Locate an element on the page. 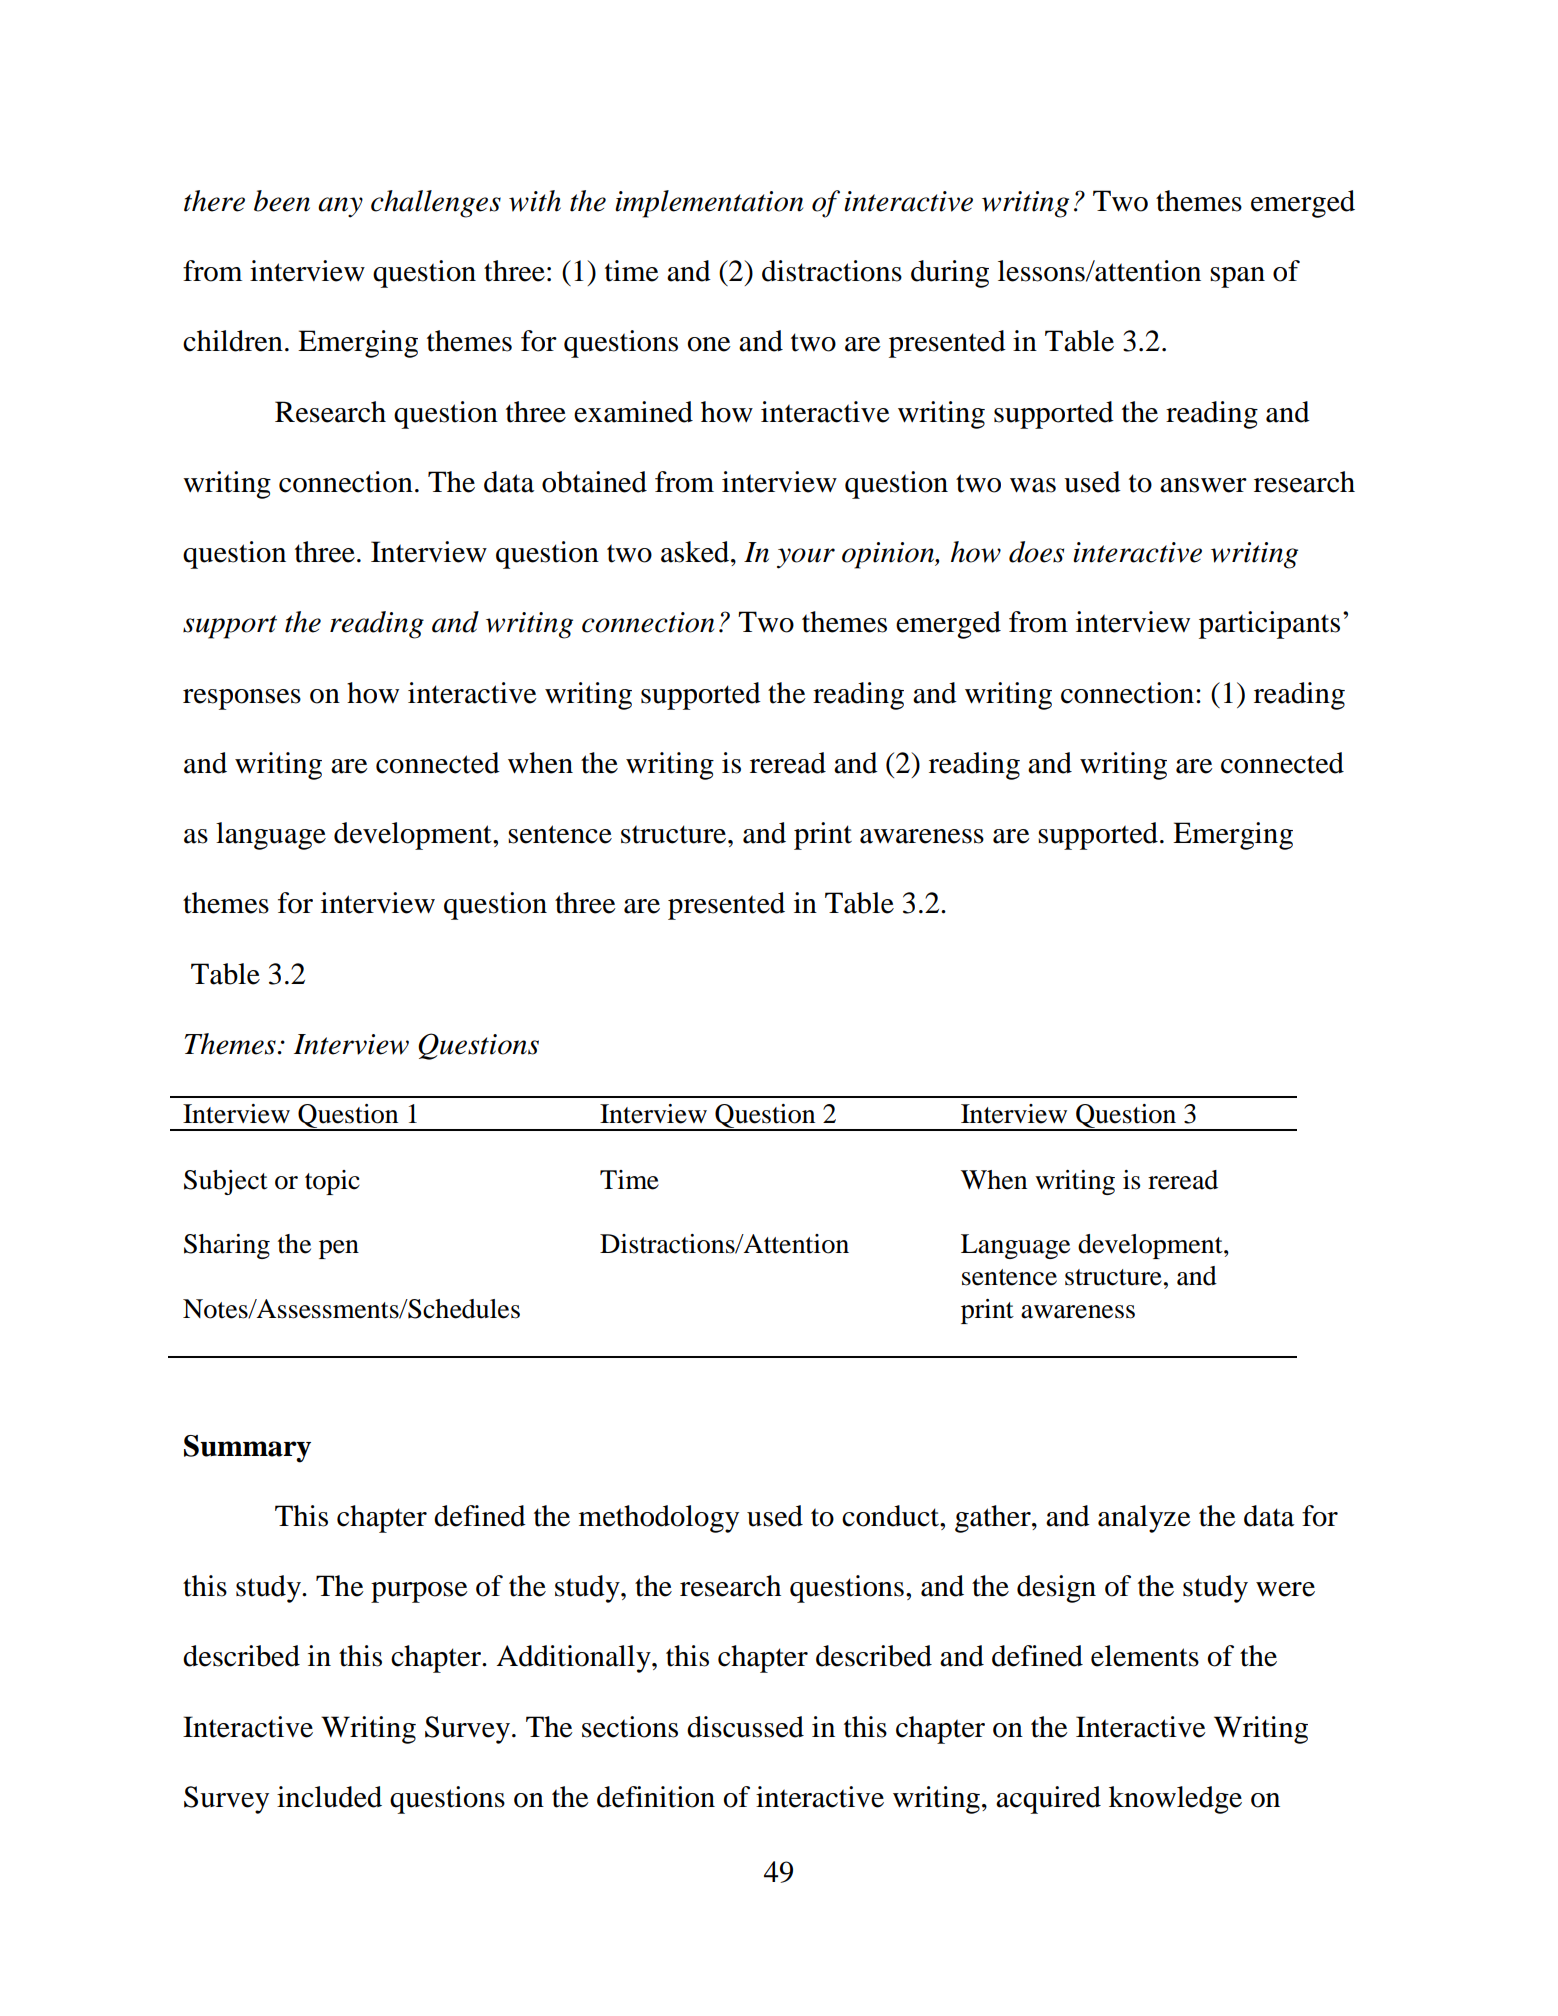 The image size is (1558, 2016). included is located at coordinates (329, 1797).
